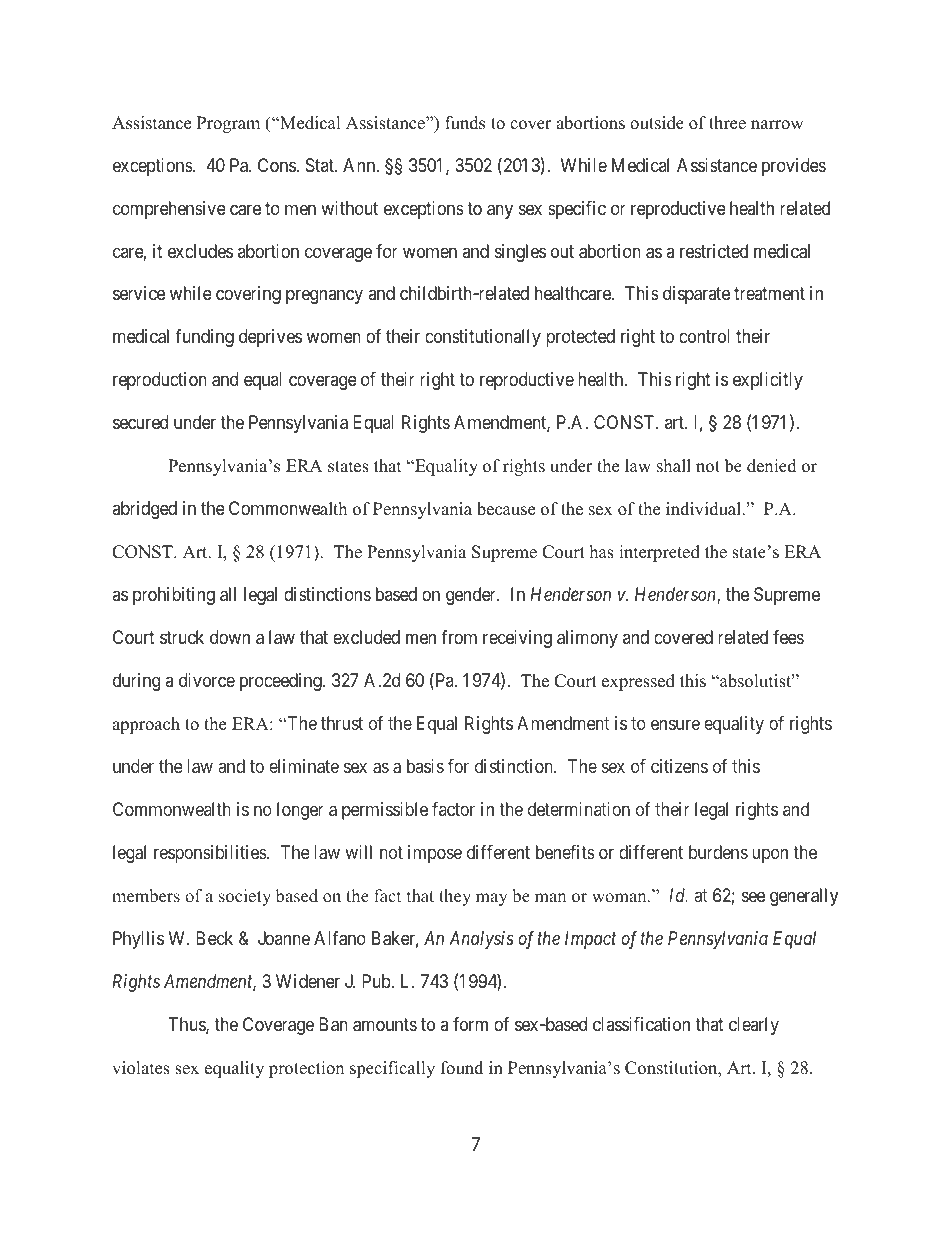 The width and height of the page is (952, 1233). I want to click on violates, so click(141, 1068).
